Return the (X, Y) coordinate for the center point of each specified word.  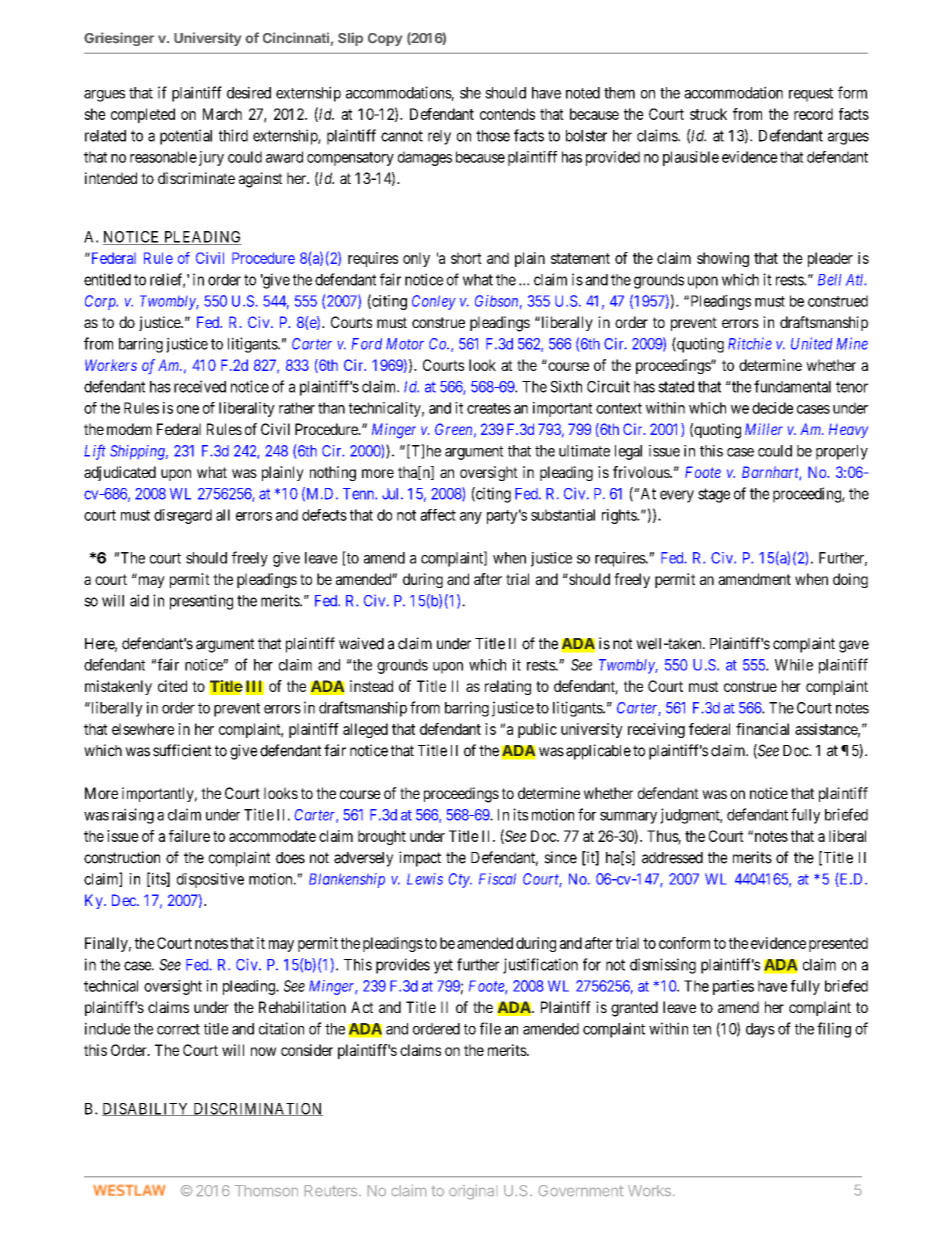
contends (507, 114)
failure (189, 836)
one (188, 409)
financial (762, 729)
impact (420, 859)
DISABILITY (147, 1109)
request (811, 95)
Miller (764, 429)
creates (489, 408)
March (222, 114)
